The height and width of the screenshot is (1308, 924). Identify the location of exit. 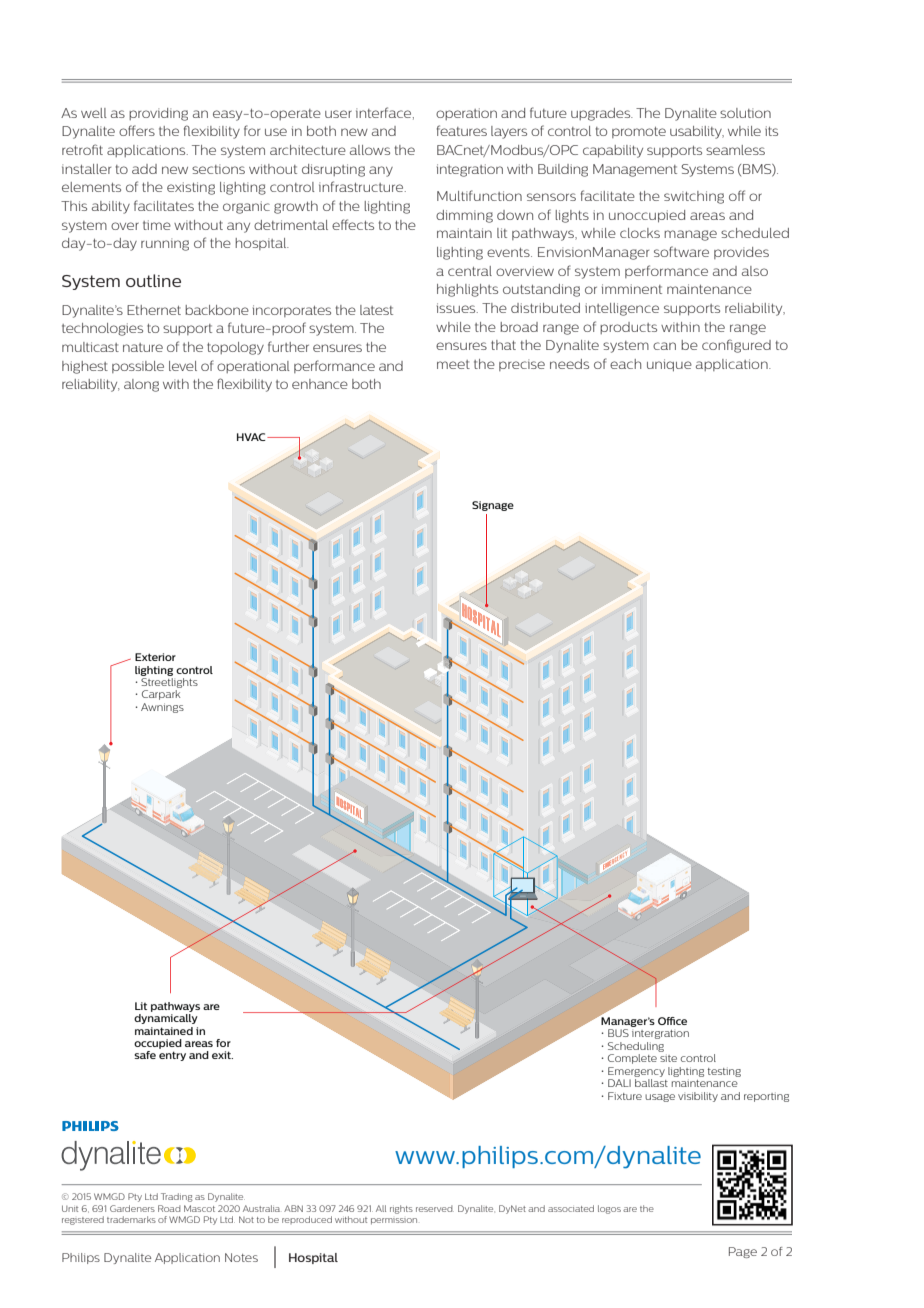
(222, 1055).
